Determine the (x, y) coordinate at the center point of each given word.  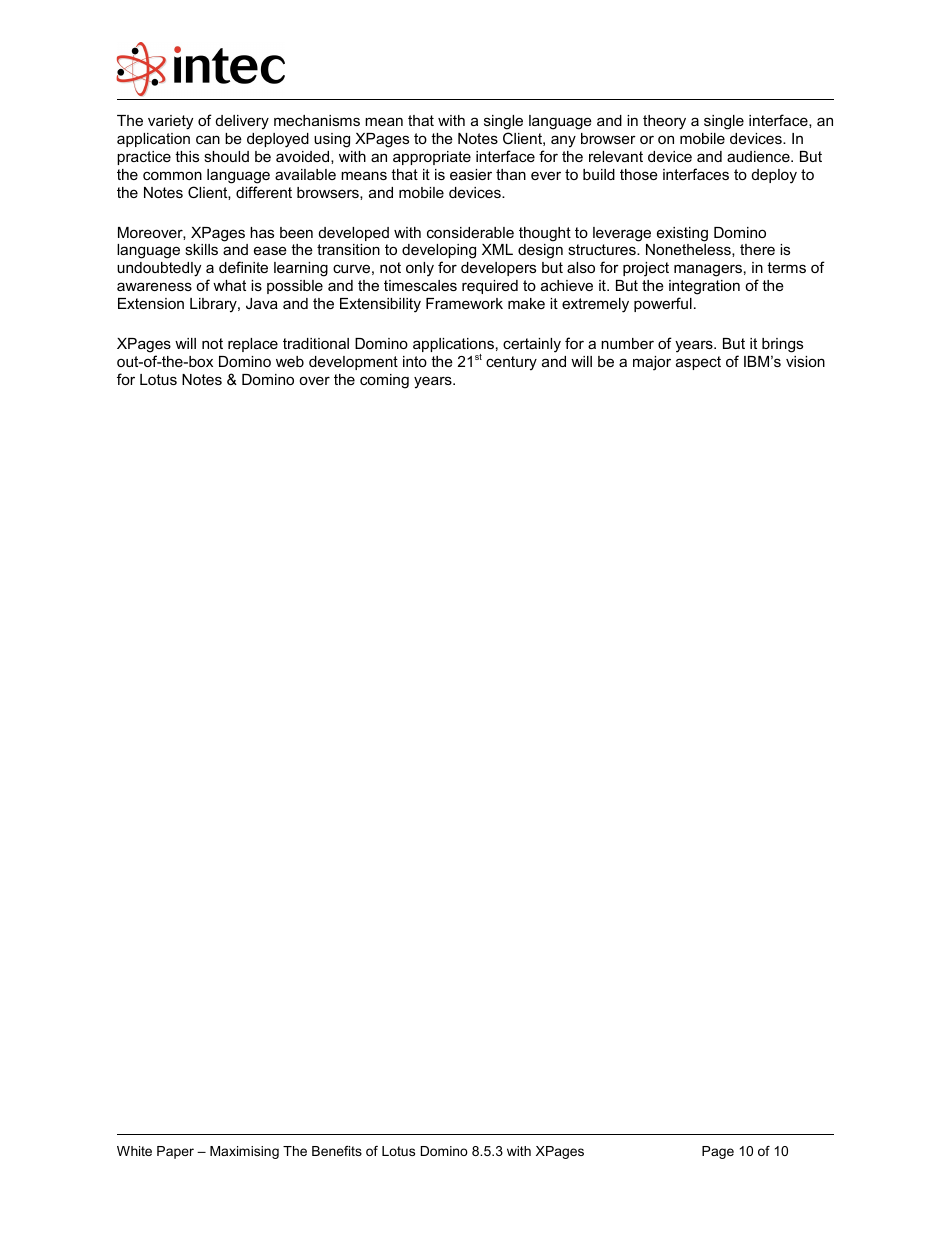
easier (471, 174)
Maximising (244, 1152)
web (290, 361)
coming (384, 381)
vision (805, 361)
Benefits (337, 1151)
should (226, 156)
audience (759, 156)
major (652, 363)
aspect (698, 363)
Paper (175, 1152)
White (134, 1151)
